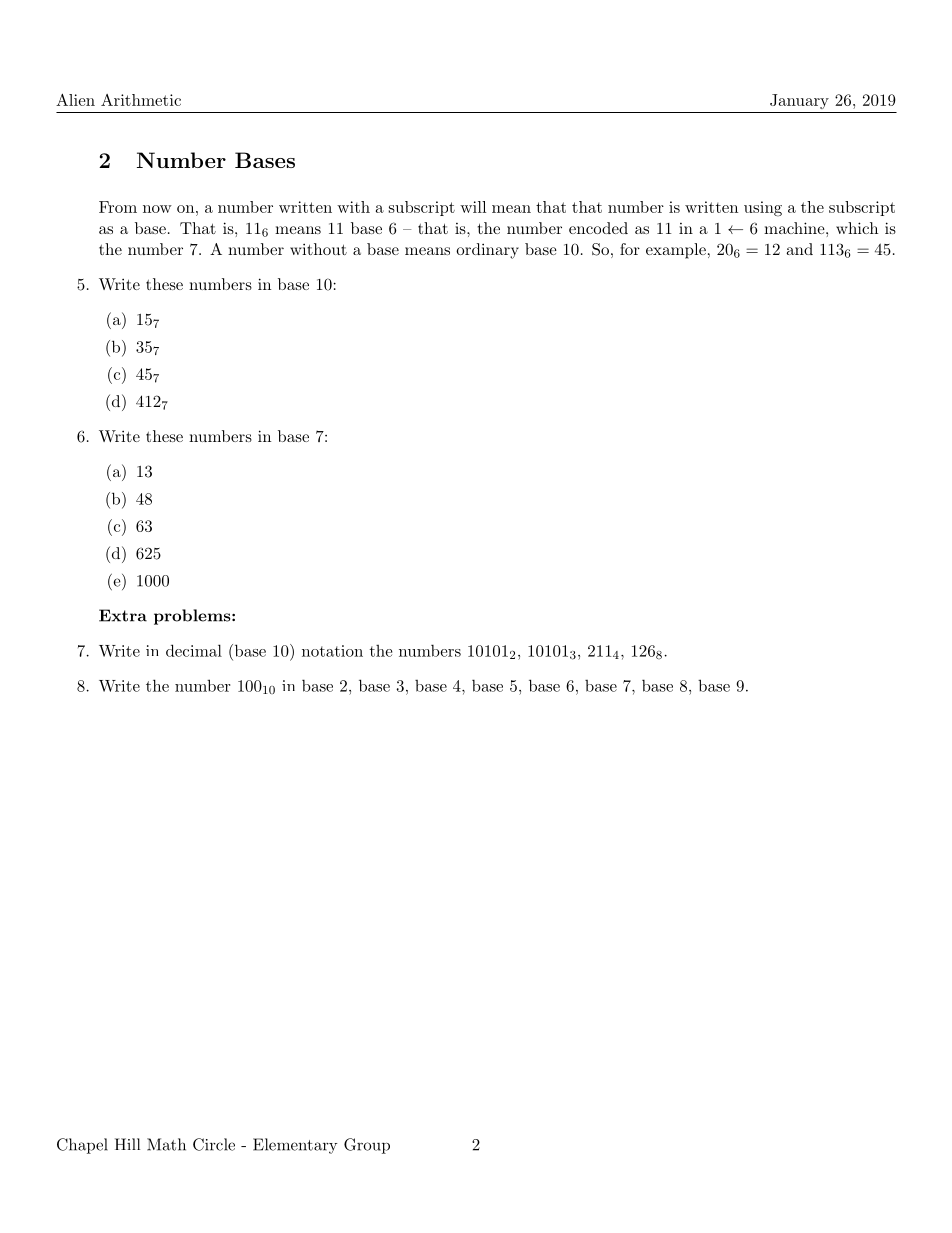 This image has width=952, height=1233. Describe the element at coordinates (166, 1144) in the image. I see `Math` at that location.
